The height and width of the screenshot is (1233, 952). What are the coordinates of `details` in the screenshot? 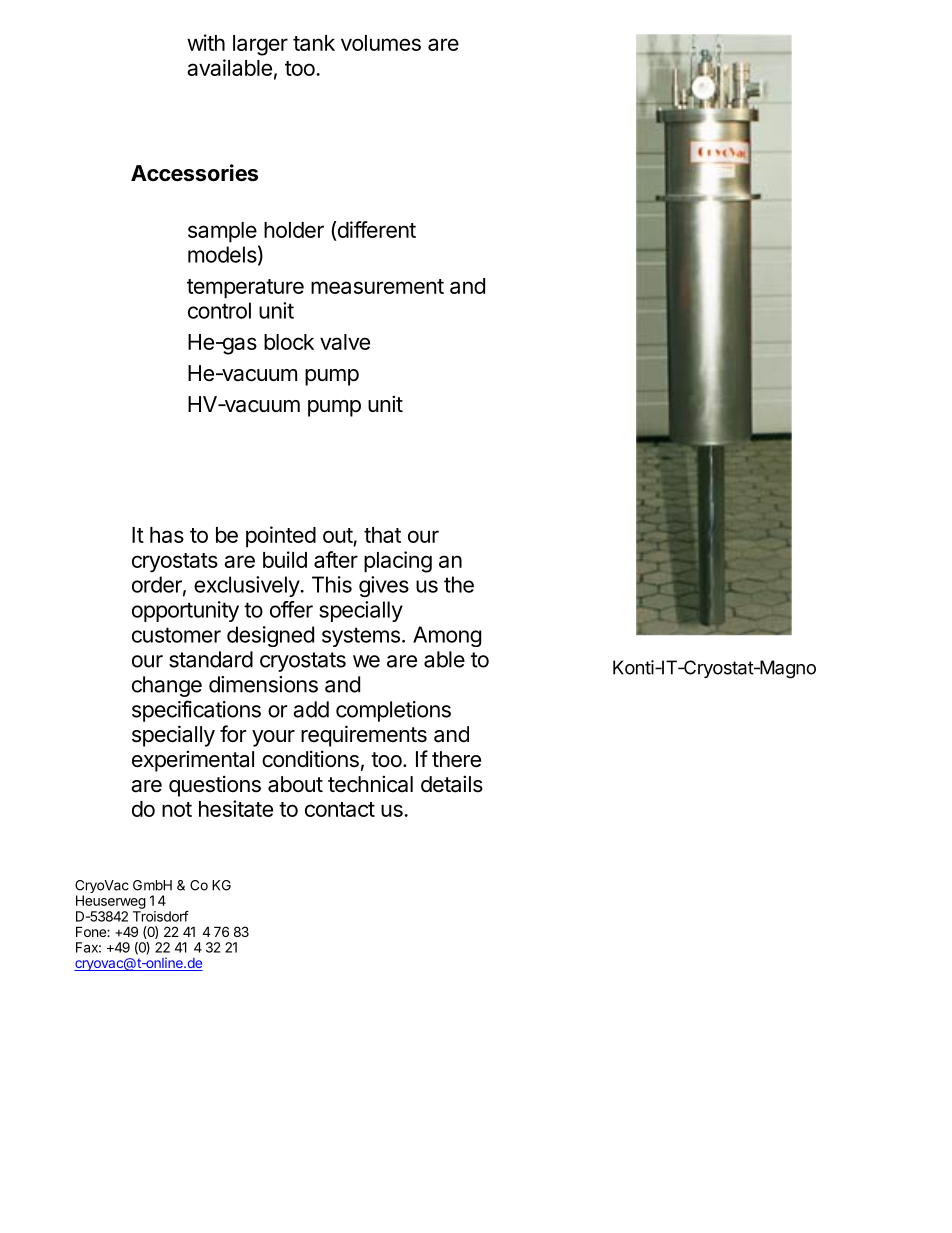 It's located at (452, 784).
